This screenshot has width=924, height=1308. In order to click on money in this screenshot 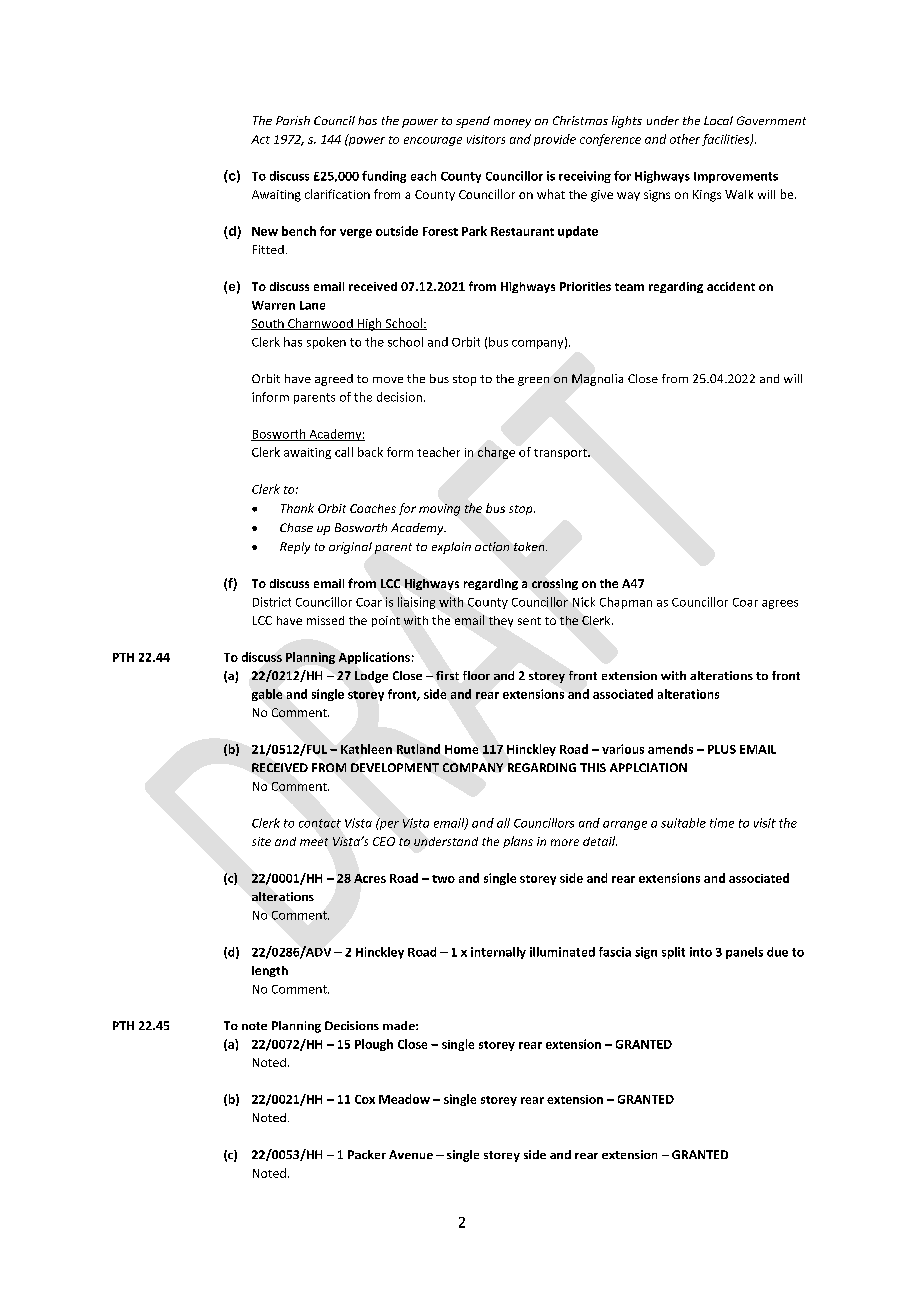, I will do `click(512, 123)`.
